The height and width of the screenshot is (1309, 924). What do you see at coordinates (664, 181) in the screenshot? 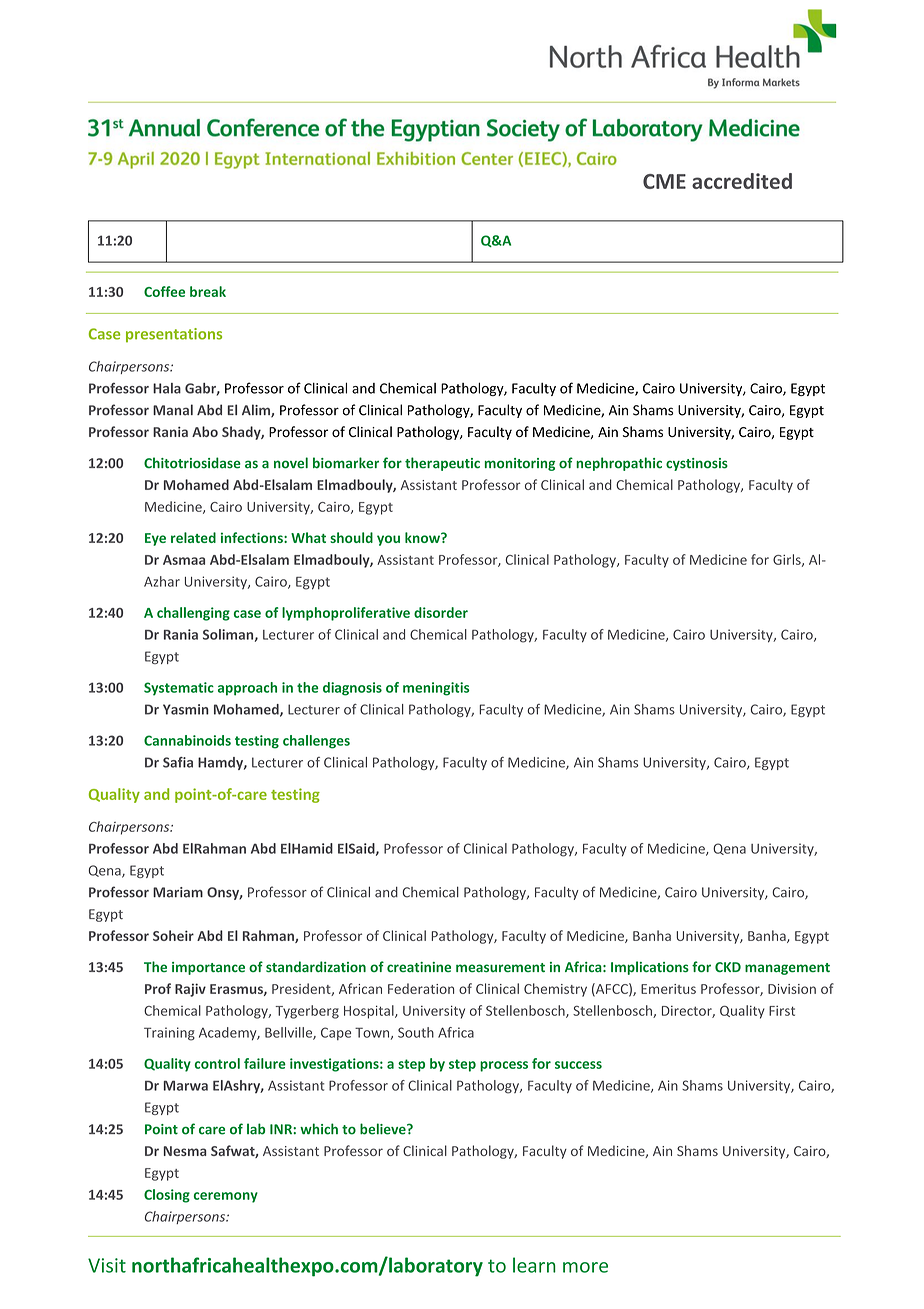
I see `CME` at bounding box center [664, 181].
